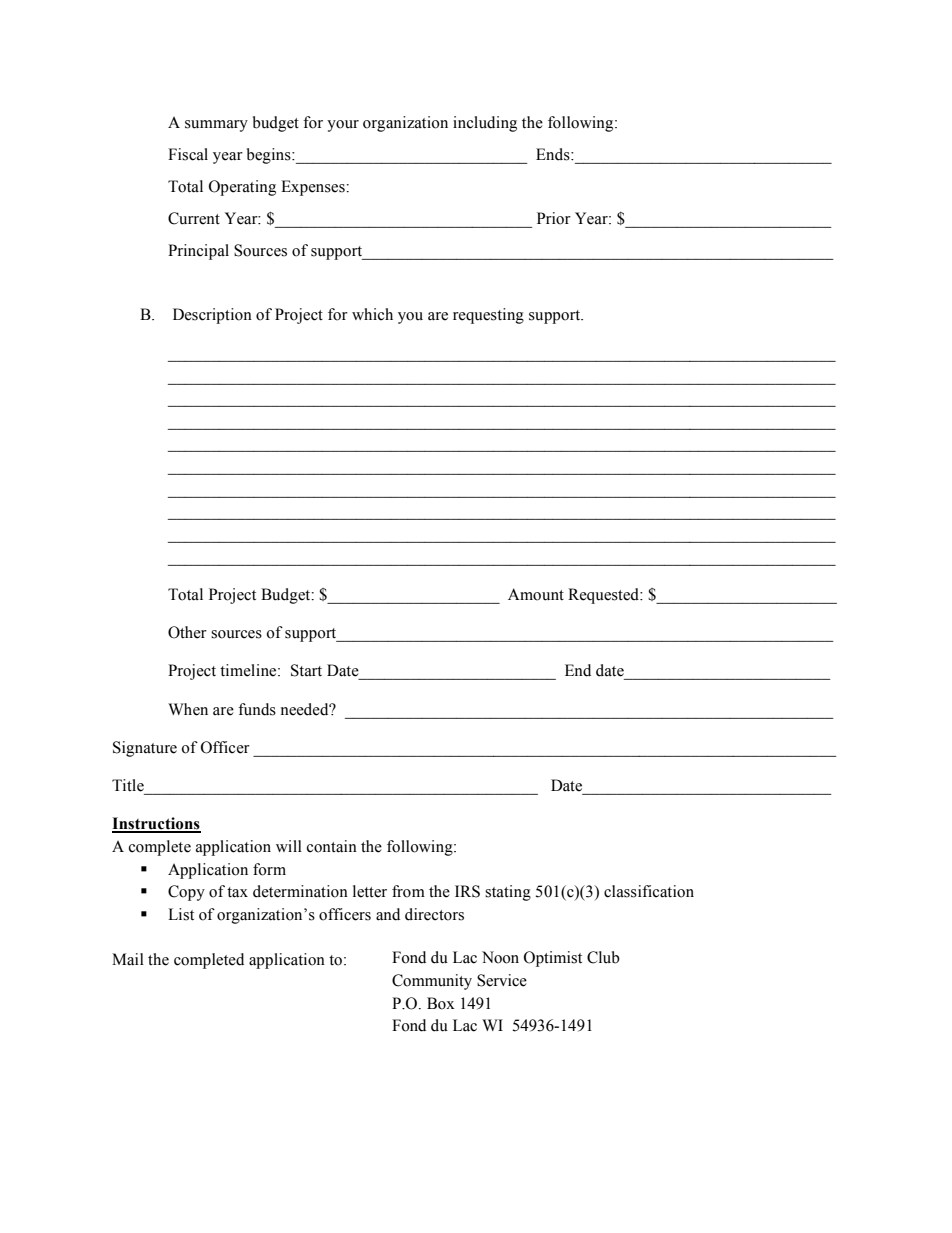 This document has height=1233, width=952. What do you see at coordinates (554, 218) in the document?
I see `Prior` at bounding box center [554, 218].
